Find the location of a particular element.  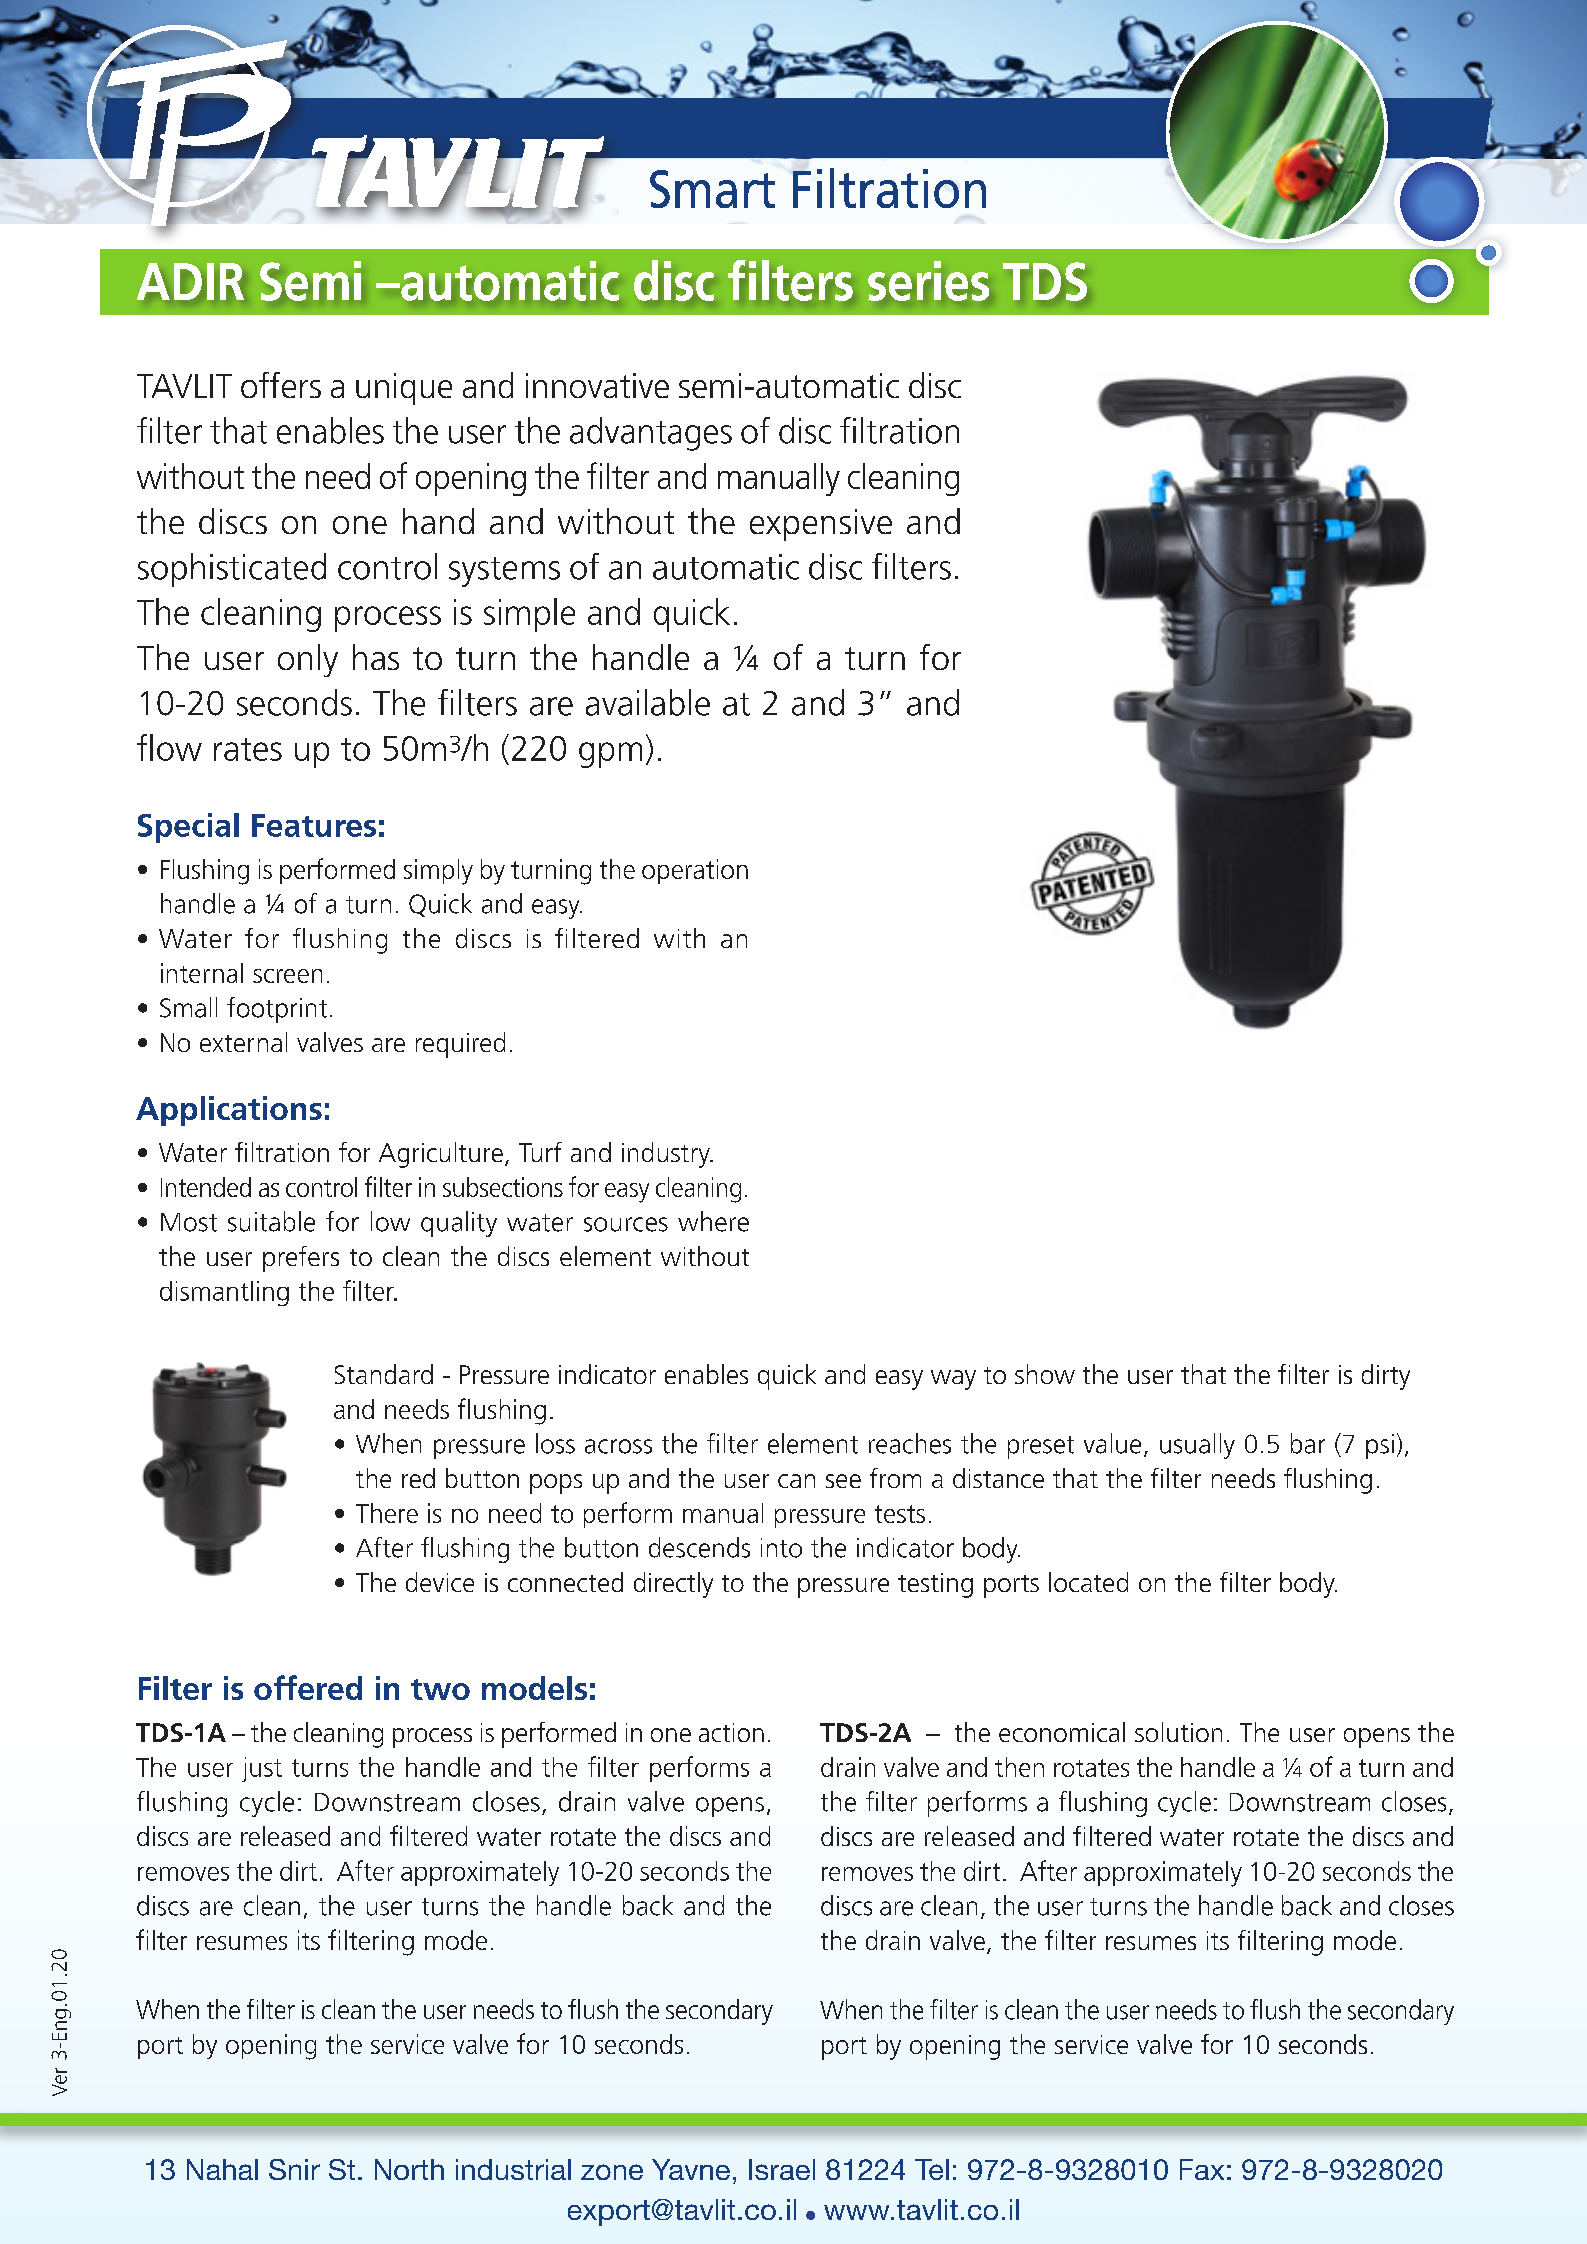

can is located at coordinates (796, 1481).
